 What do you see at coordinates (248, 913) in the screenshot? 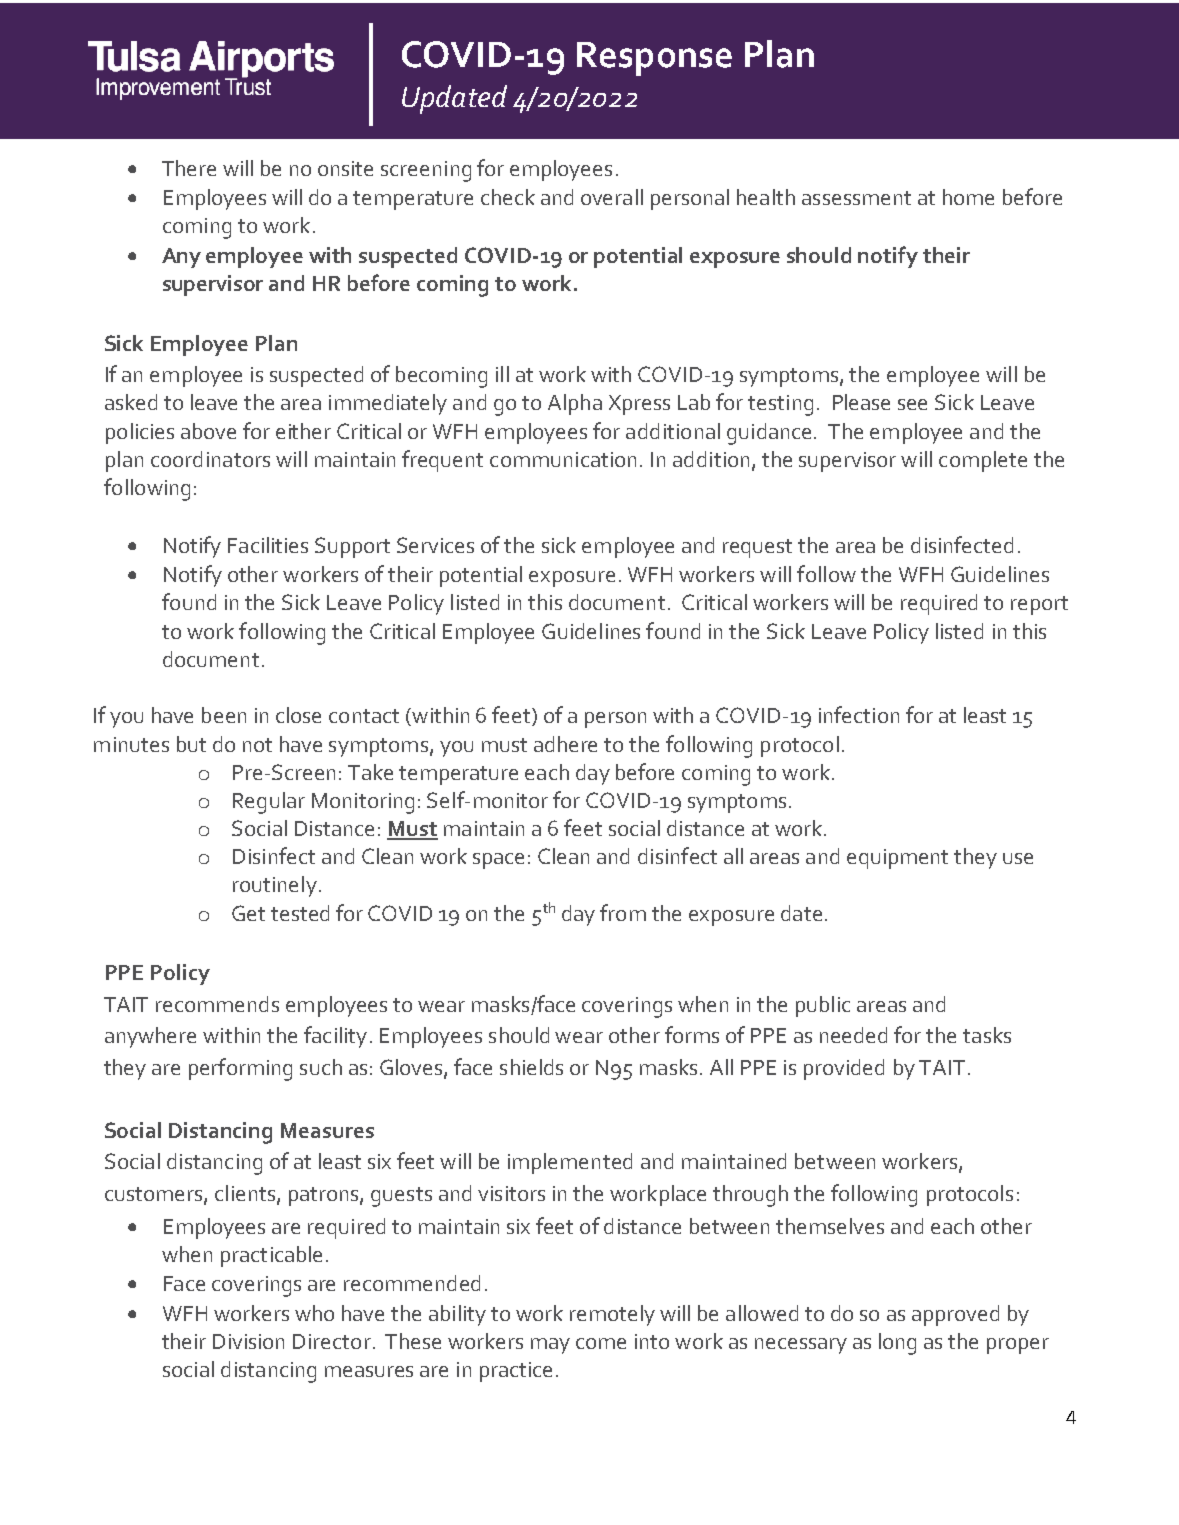
I see `Get` at bounding box center [248, 913].
